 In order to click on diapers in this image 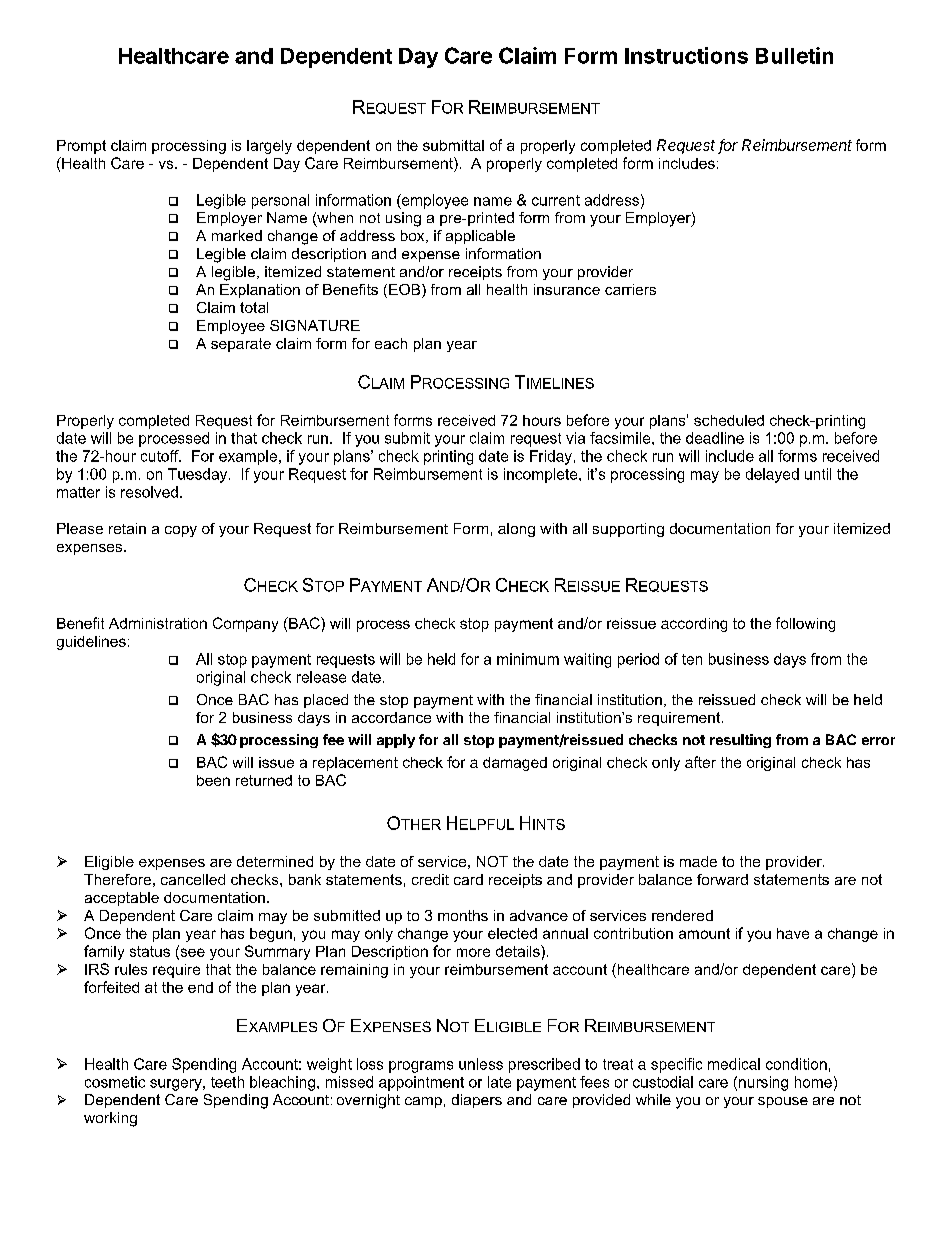, I will do `click(477, 1101)`.
